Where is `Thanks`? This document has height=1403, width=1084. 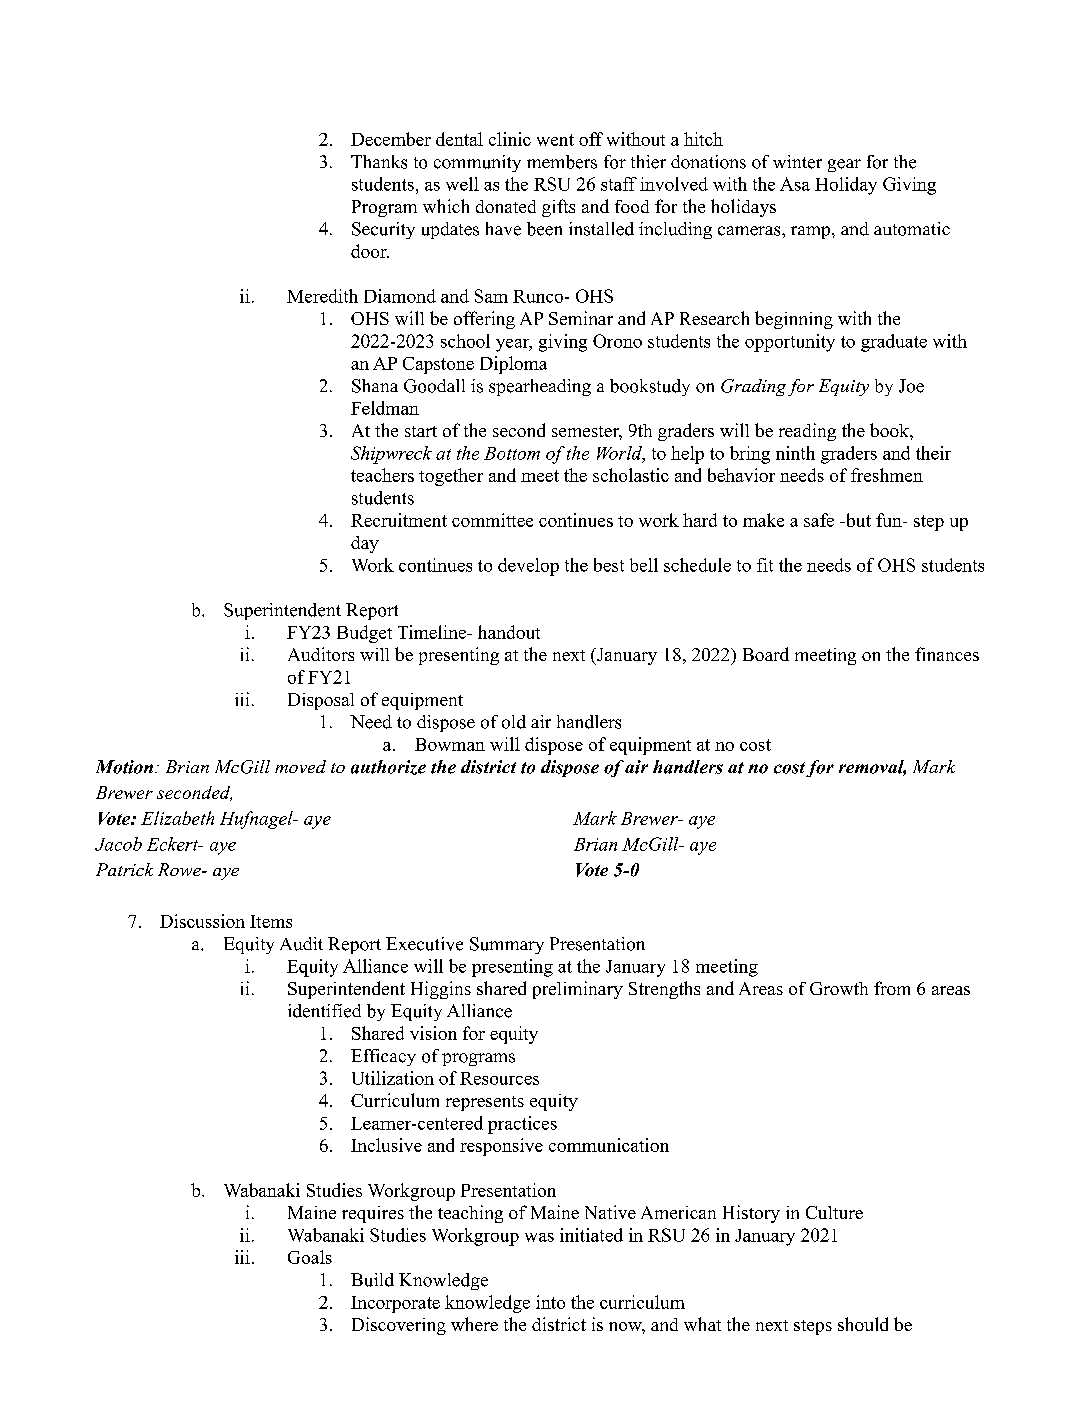
Thanks is located at coordinates (379, 162).
